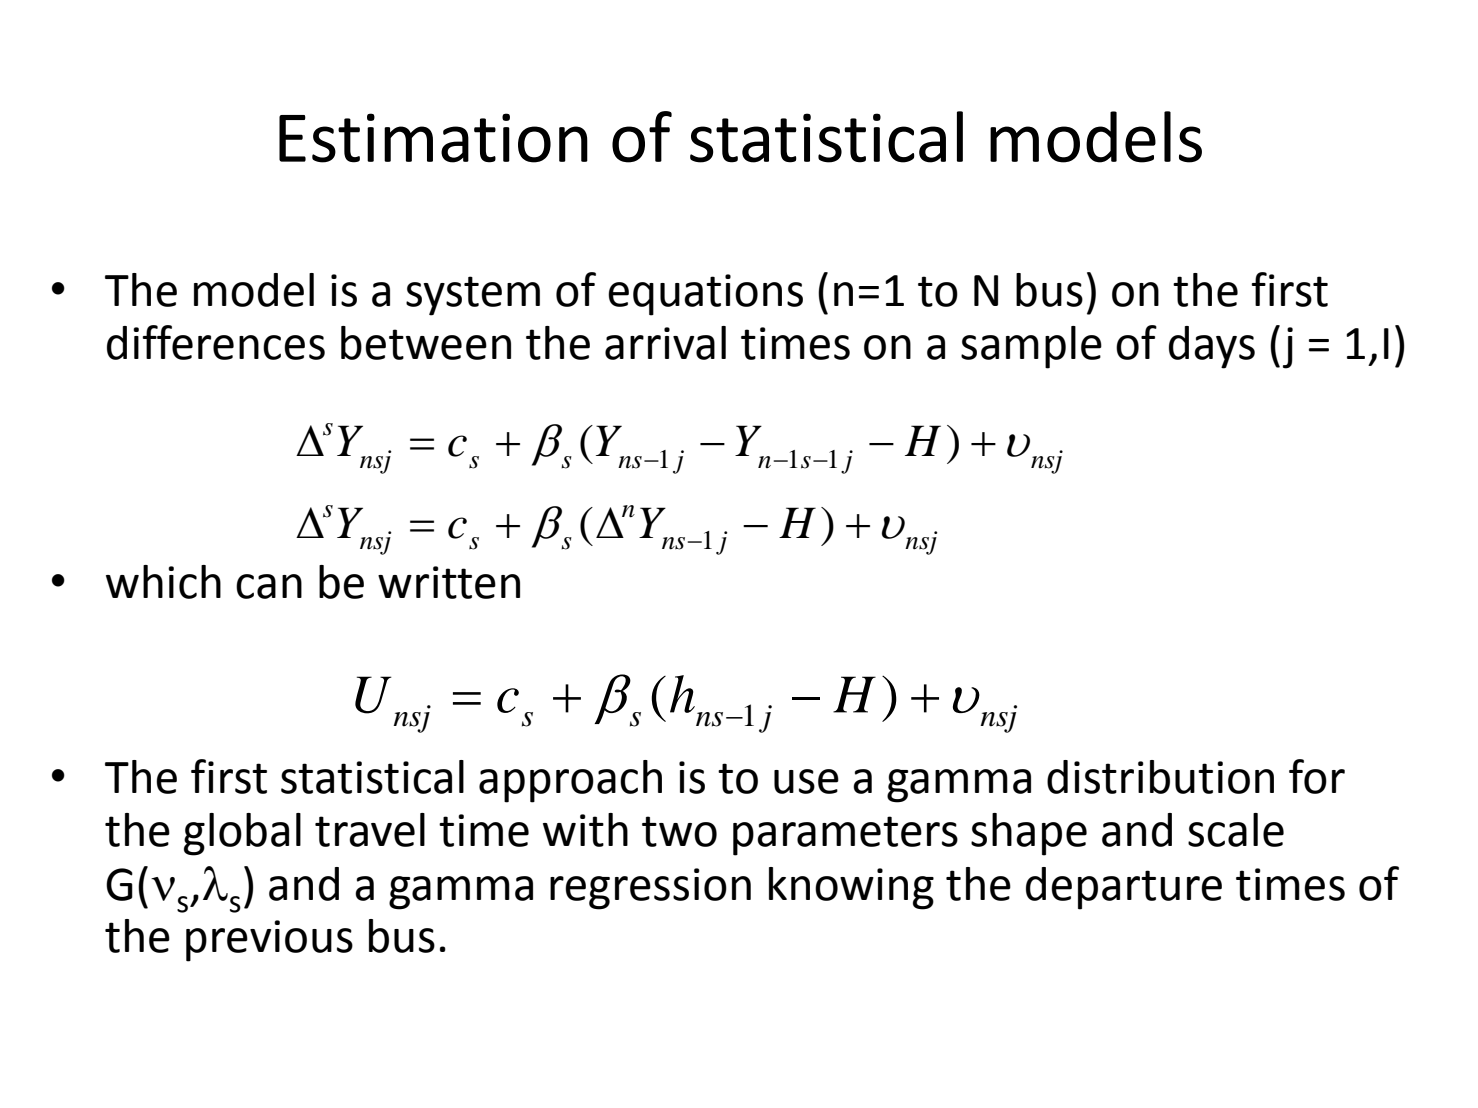 The width and height of the screenshot is (1478, 1108). Describe the element at coordinates (705, 295) in the screenshot. I see `equations` at that location.
